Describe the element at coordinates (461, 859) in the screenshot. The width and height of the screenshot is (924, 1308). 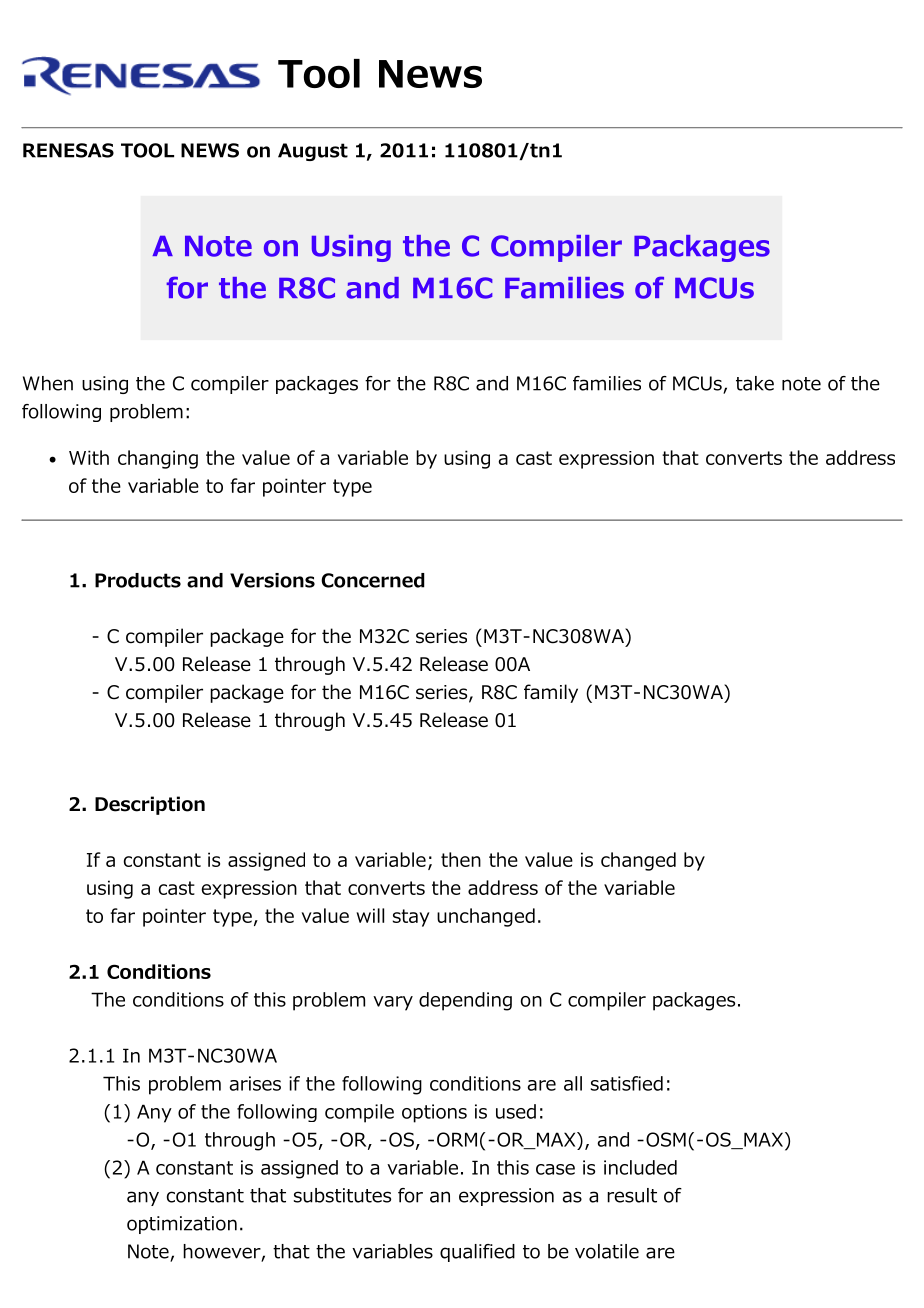
I see `then` at that location.
